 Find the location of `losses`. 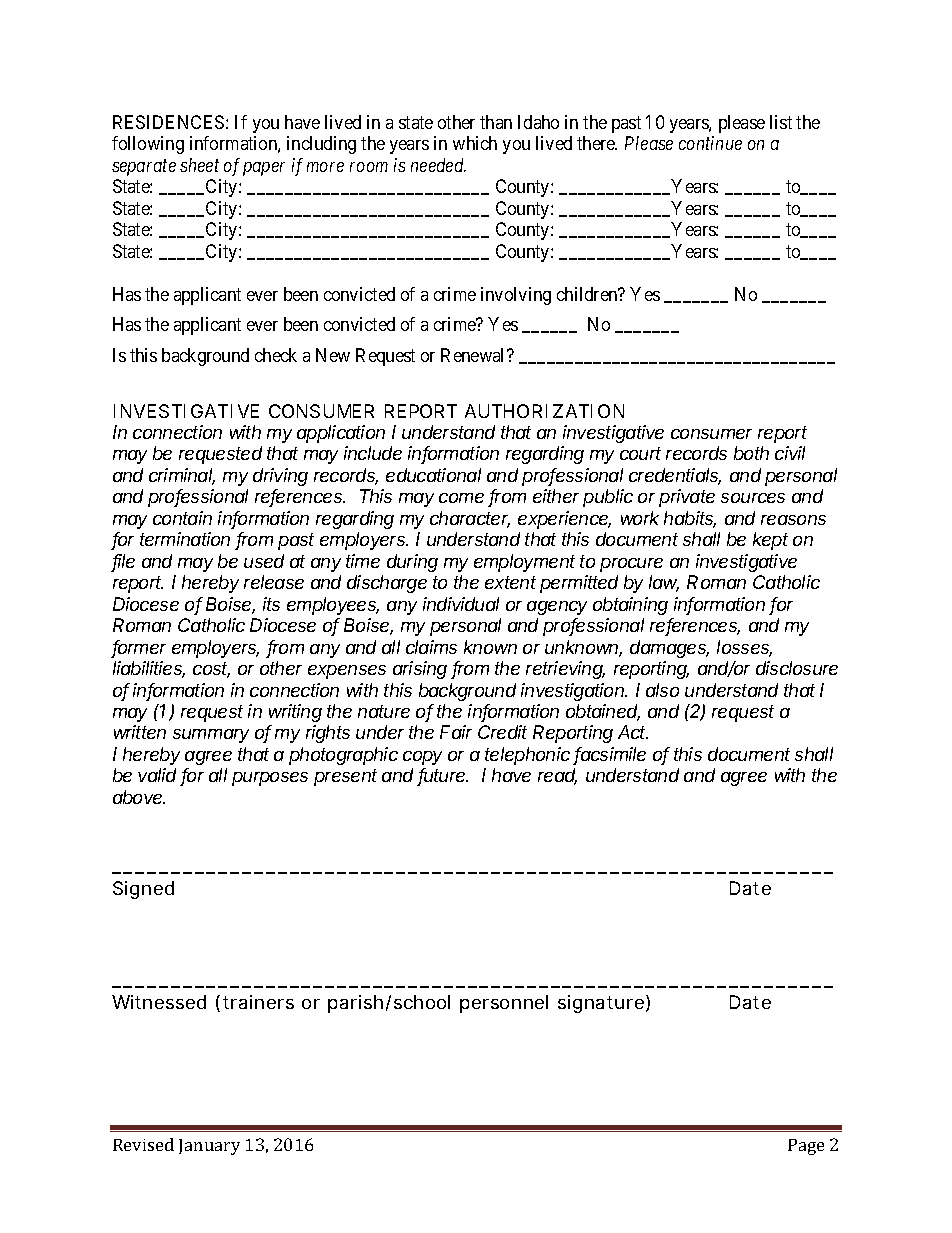

losses is located at coordinates (744, 648).
